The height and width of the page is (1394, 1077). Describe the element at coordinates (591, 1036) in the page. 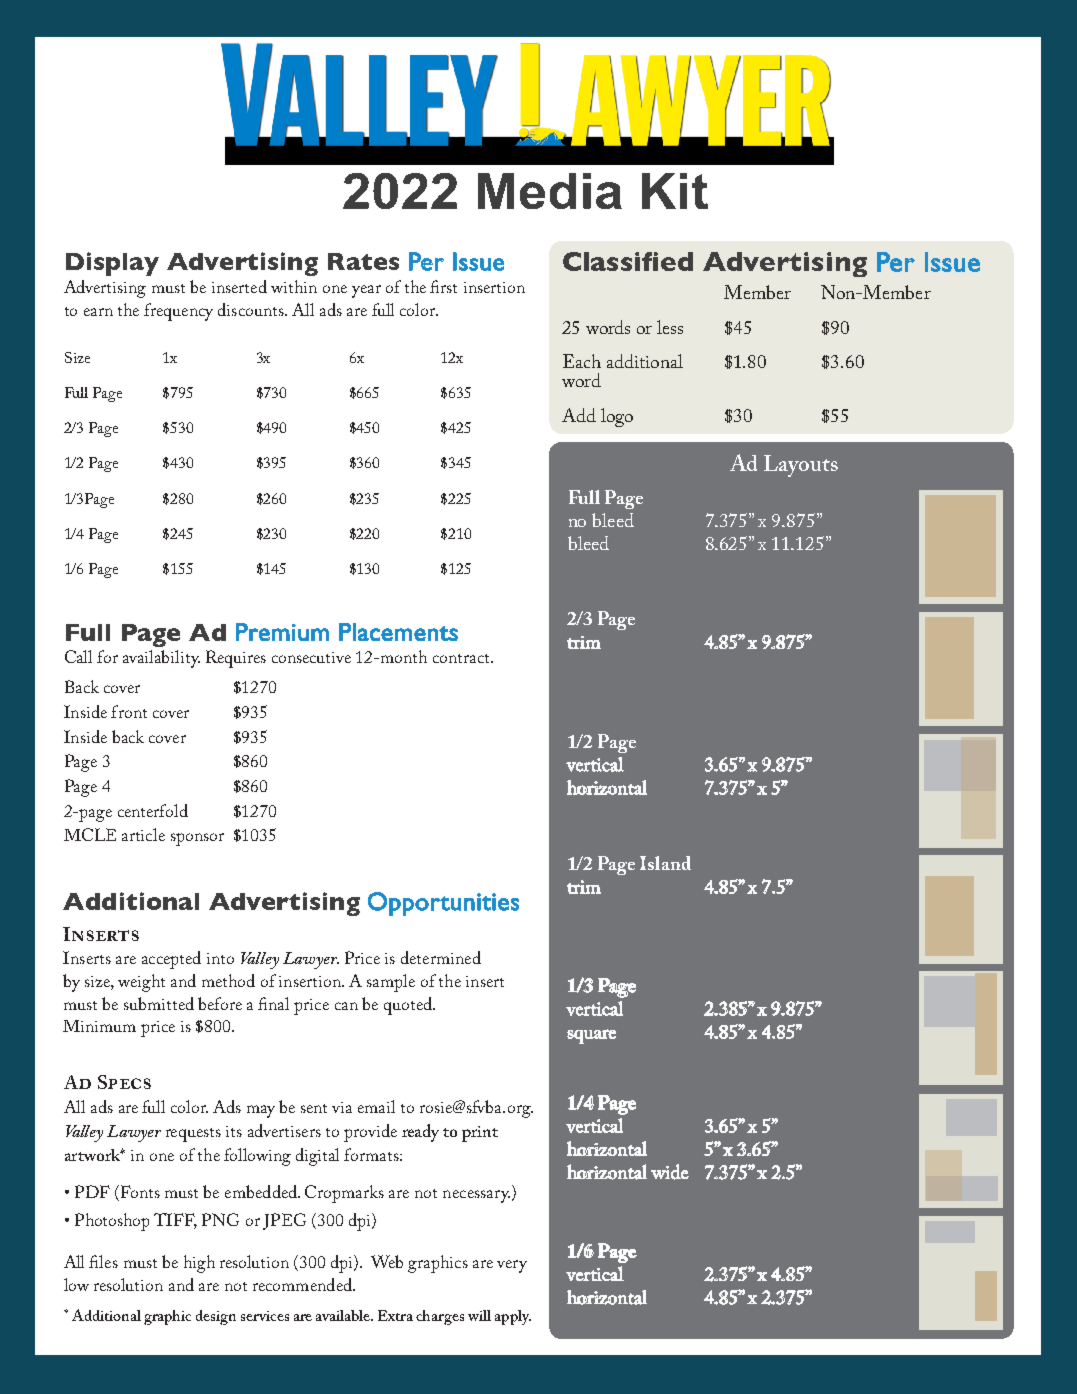

I see `square` at that location.
